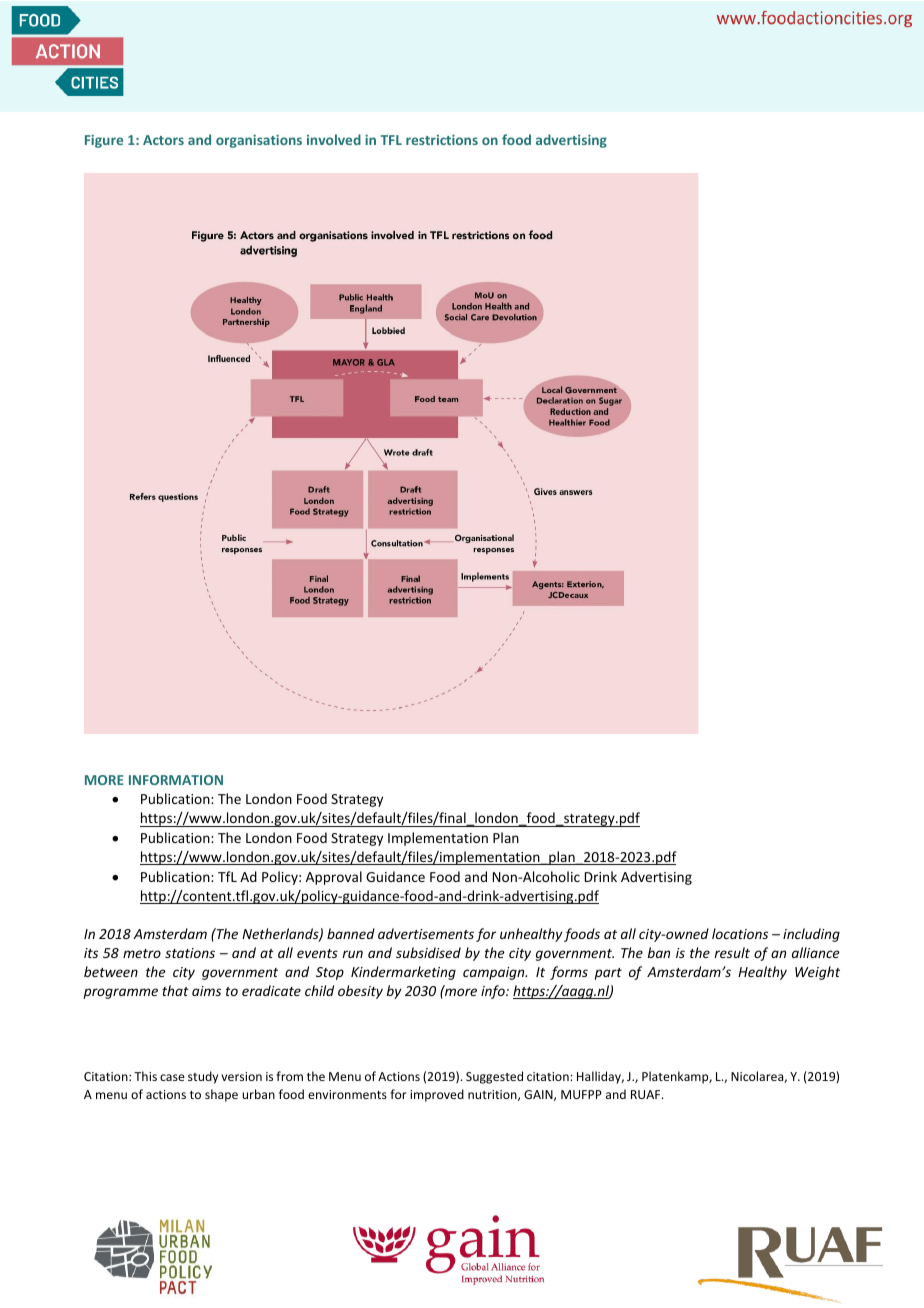  I want to click on including, so click(811, 935).
